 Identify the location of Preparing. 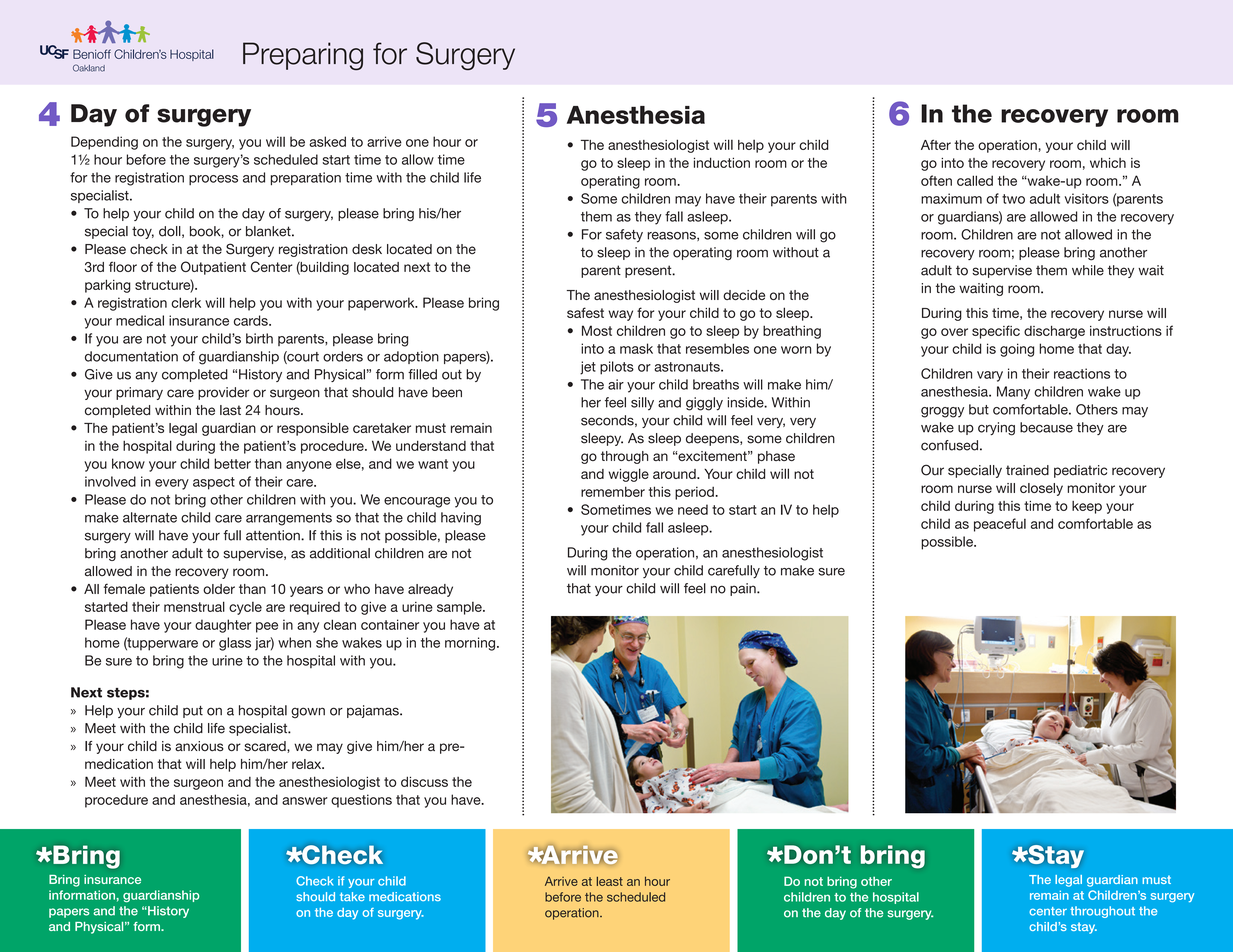
(303, 56).
